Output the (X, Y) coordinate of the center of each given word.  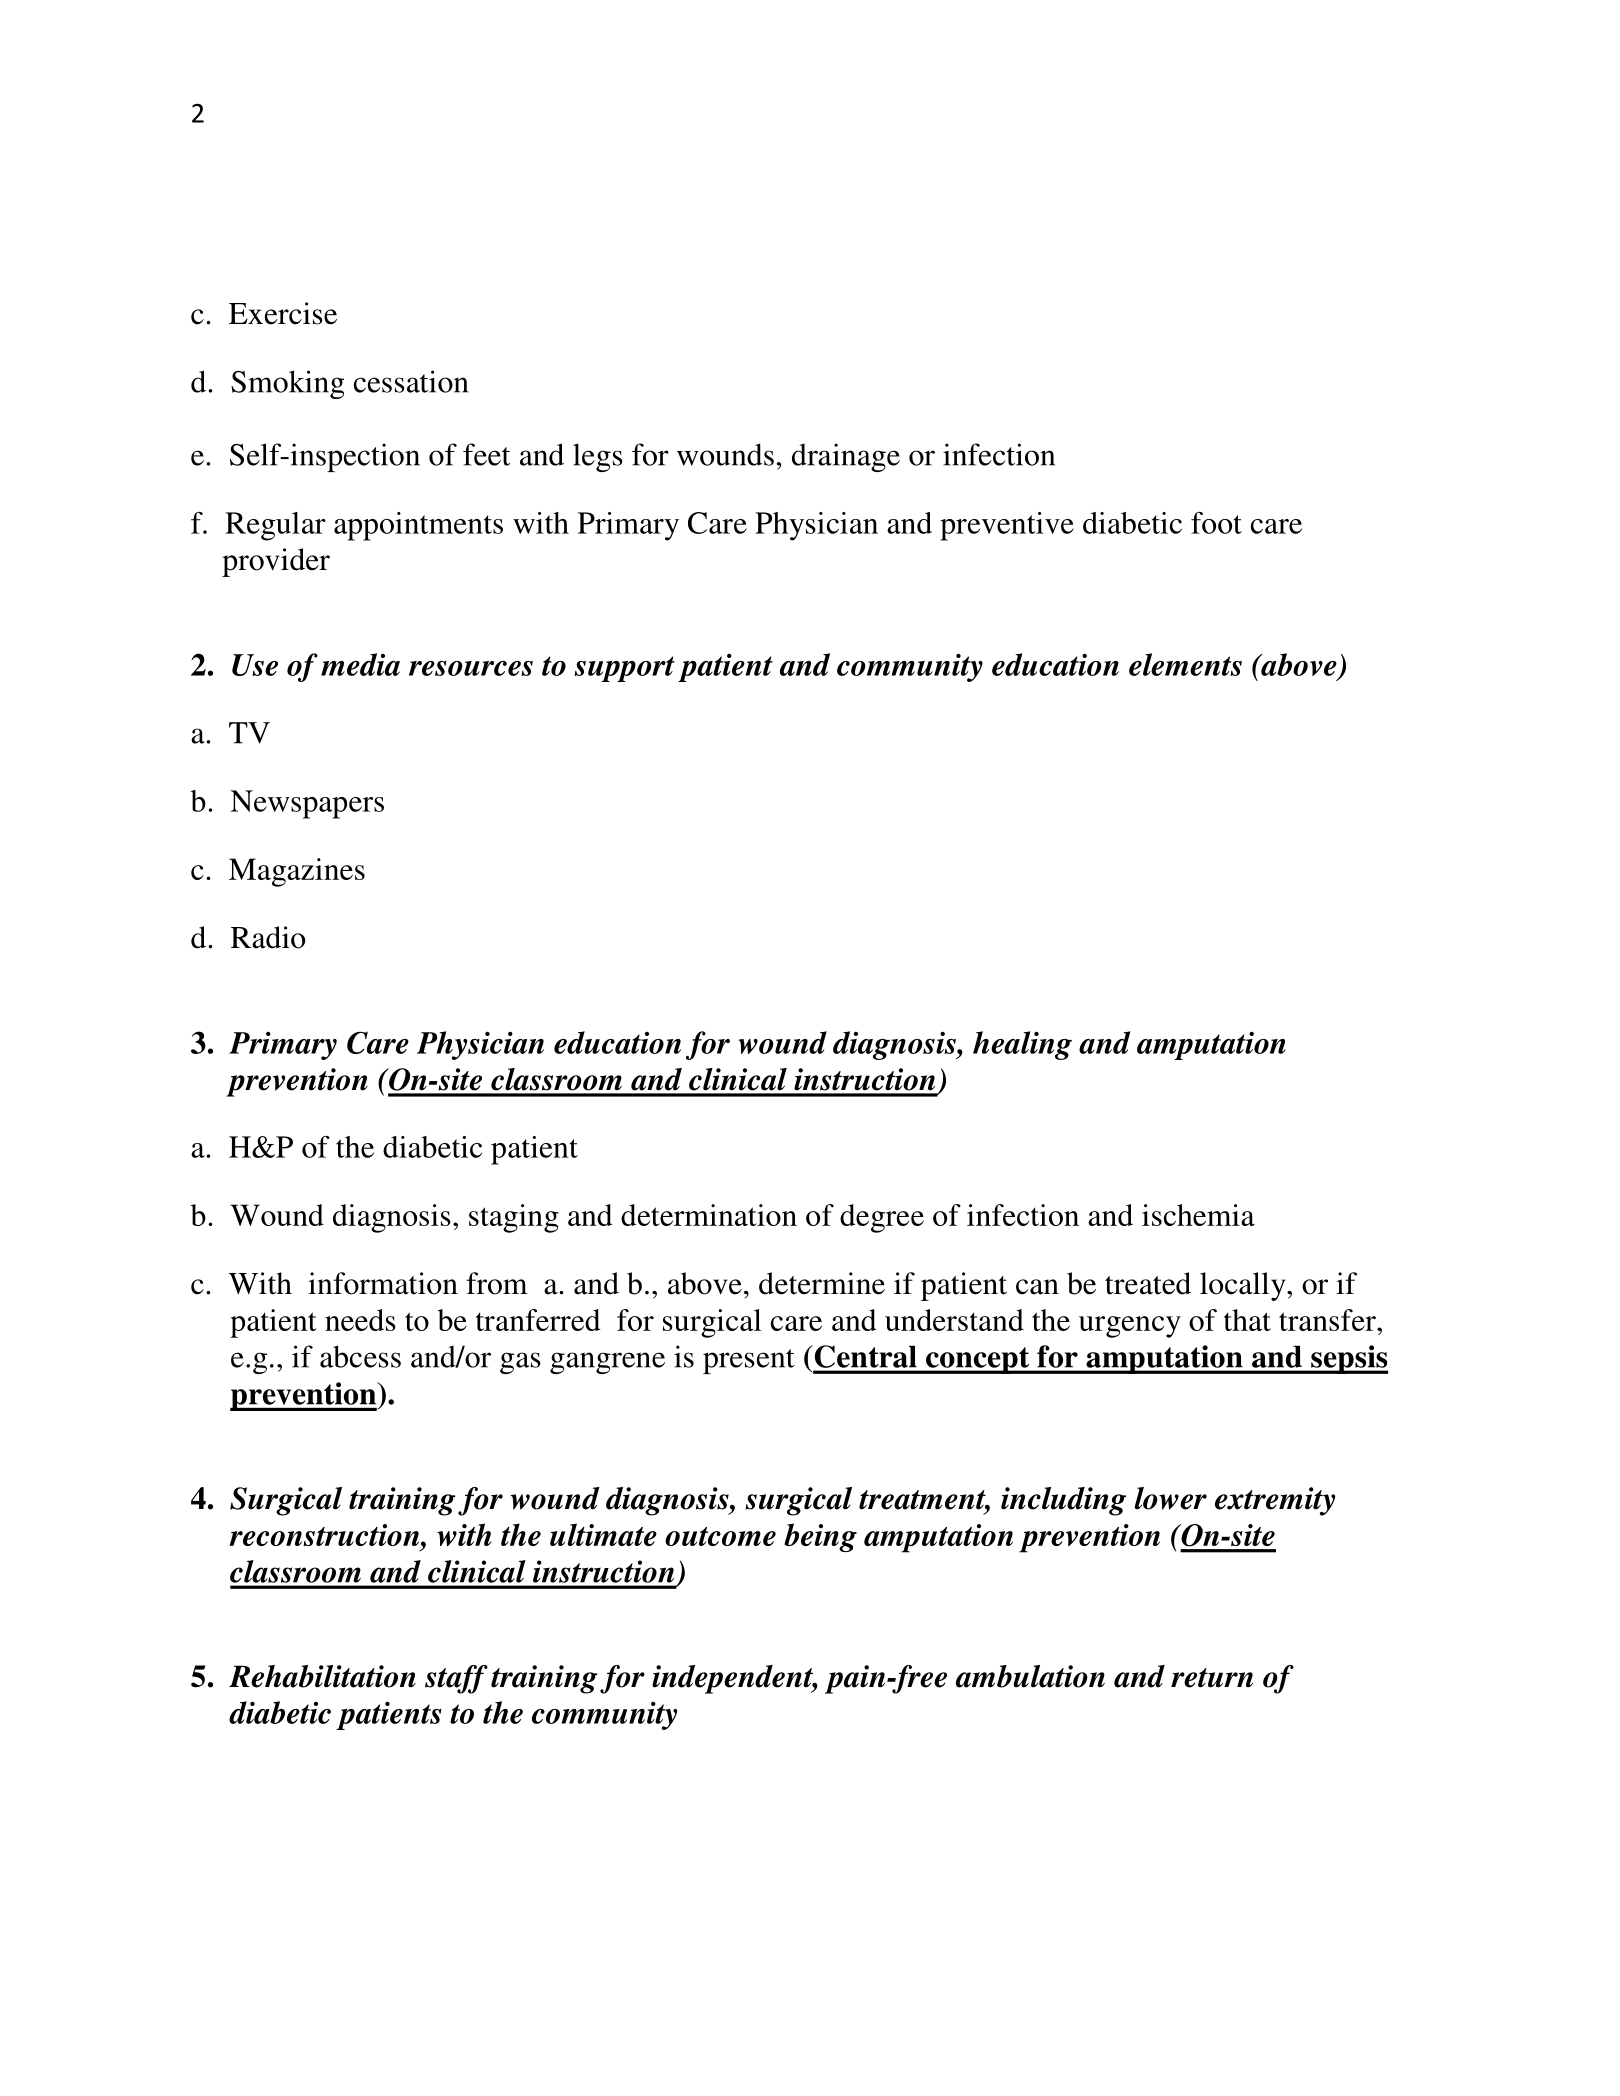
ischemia (1198, 1215)
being (820, 1537)
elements (1185, 664)
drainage (846, 457)
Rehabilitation (322, 1676)
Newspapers (307, 804)
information (383, 1283)
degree (882, 1218)
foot (1216, 523)
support (624, 669)
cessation (411, 381)
